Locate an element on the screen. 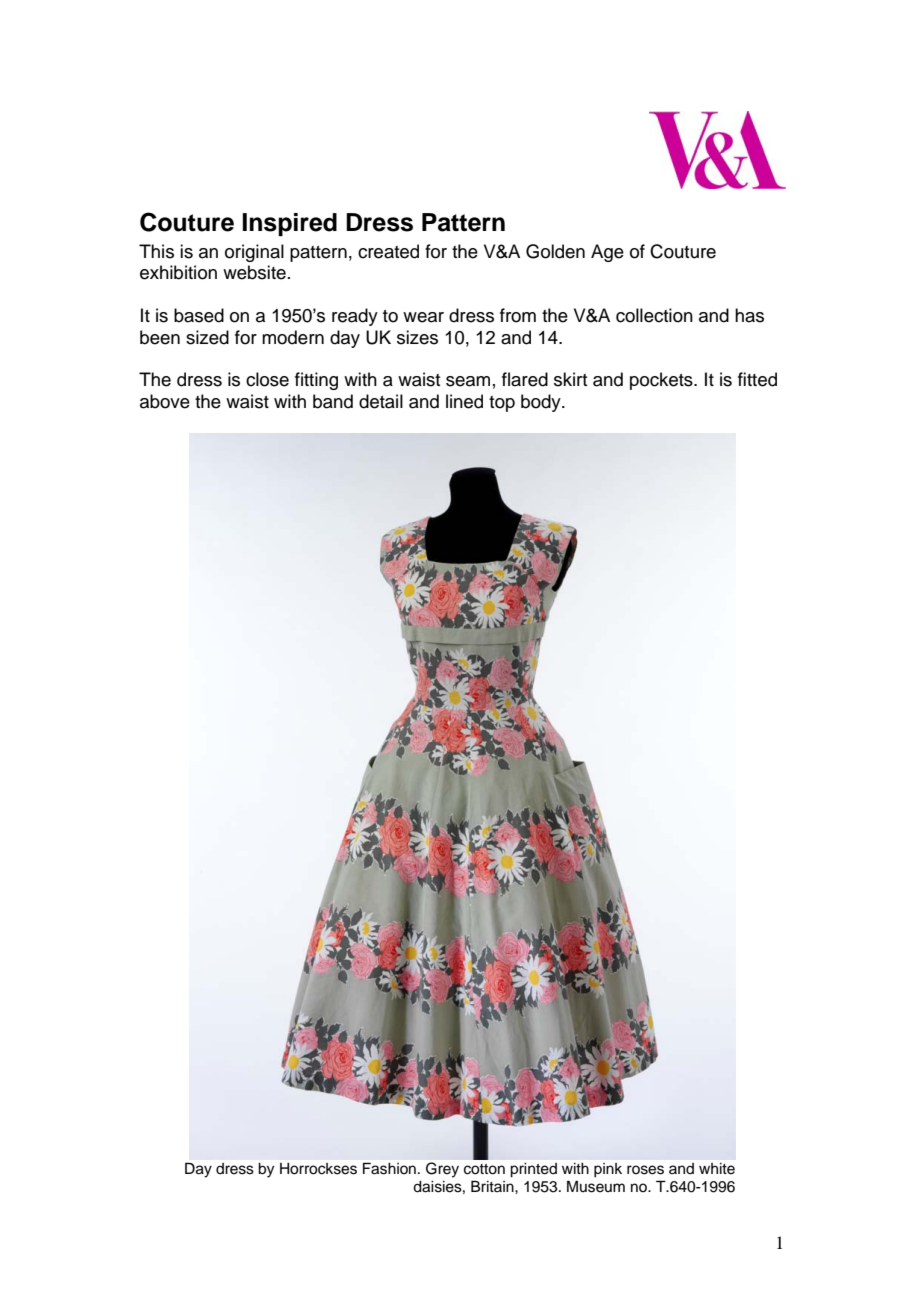 This screenshot has width=924, height=1308. above is located at coordinates (165, 401).
